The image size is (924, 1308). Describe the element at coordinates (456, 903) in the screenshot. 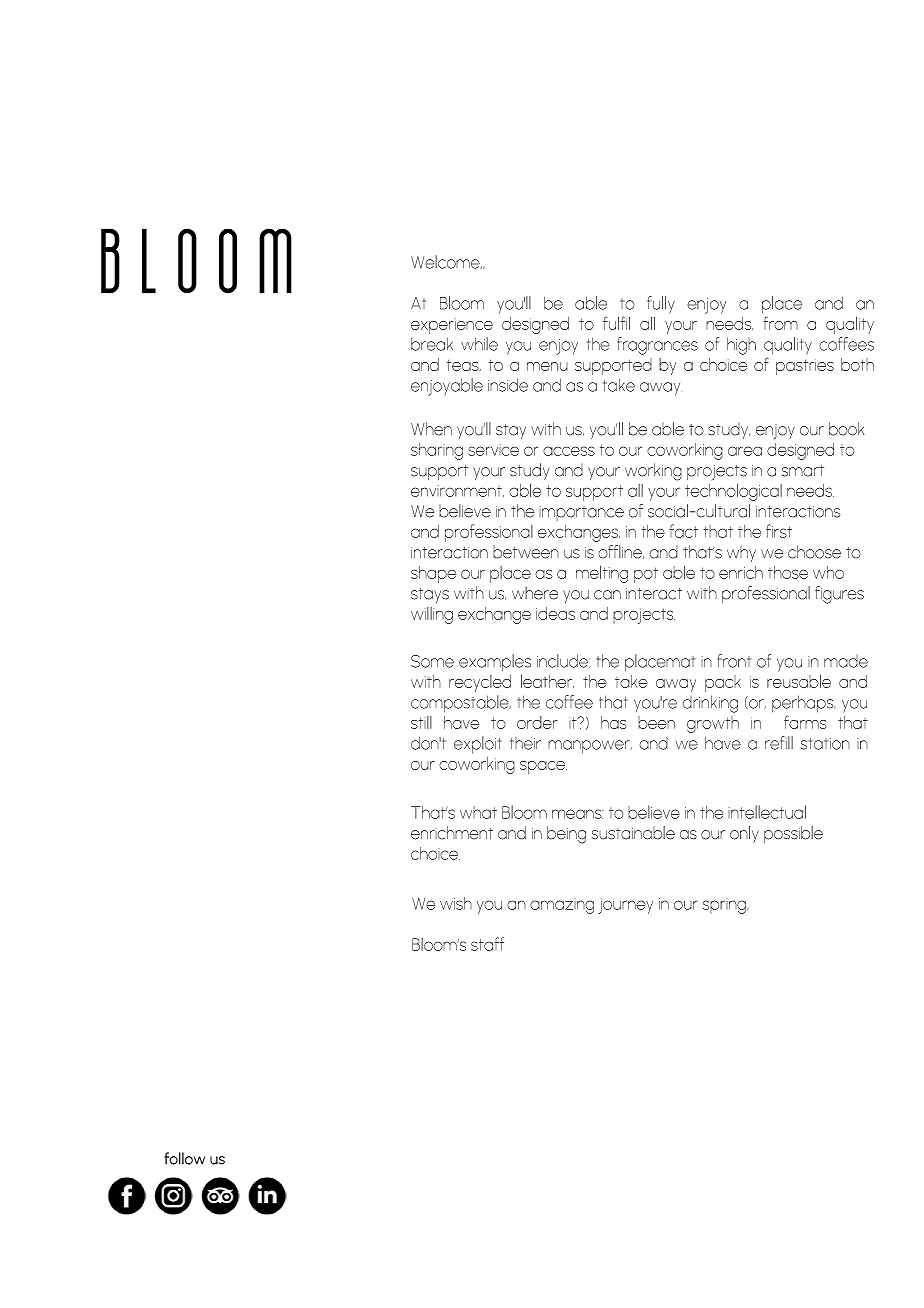

I see `wish` at that location.
